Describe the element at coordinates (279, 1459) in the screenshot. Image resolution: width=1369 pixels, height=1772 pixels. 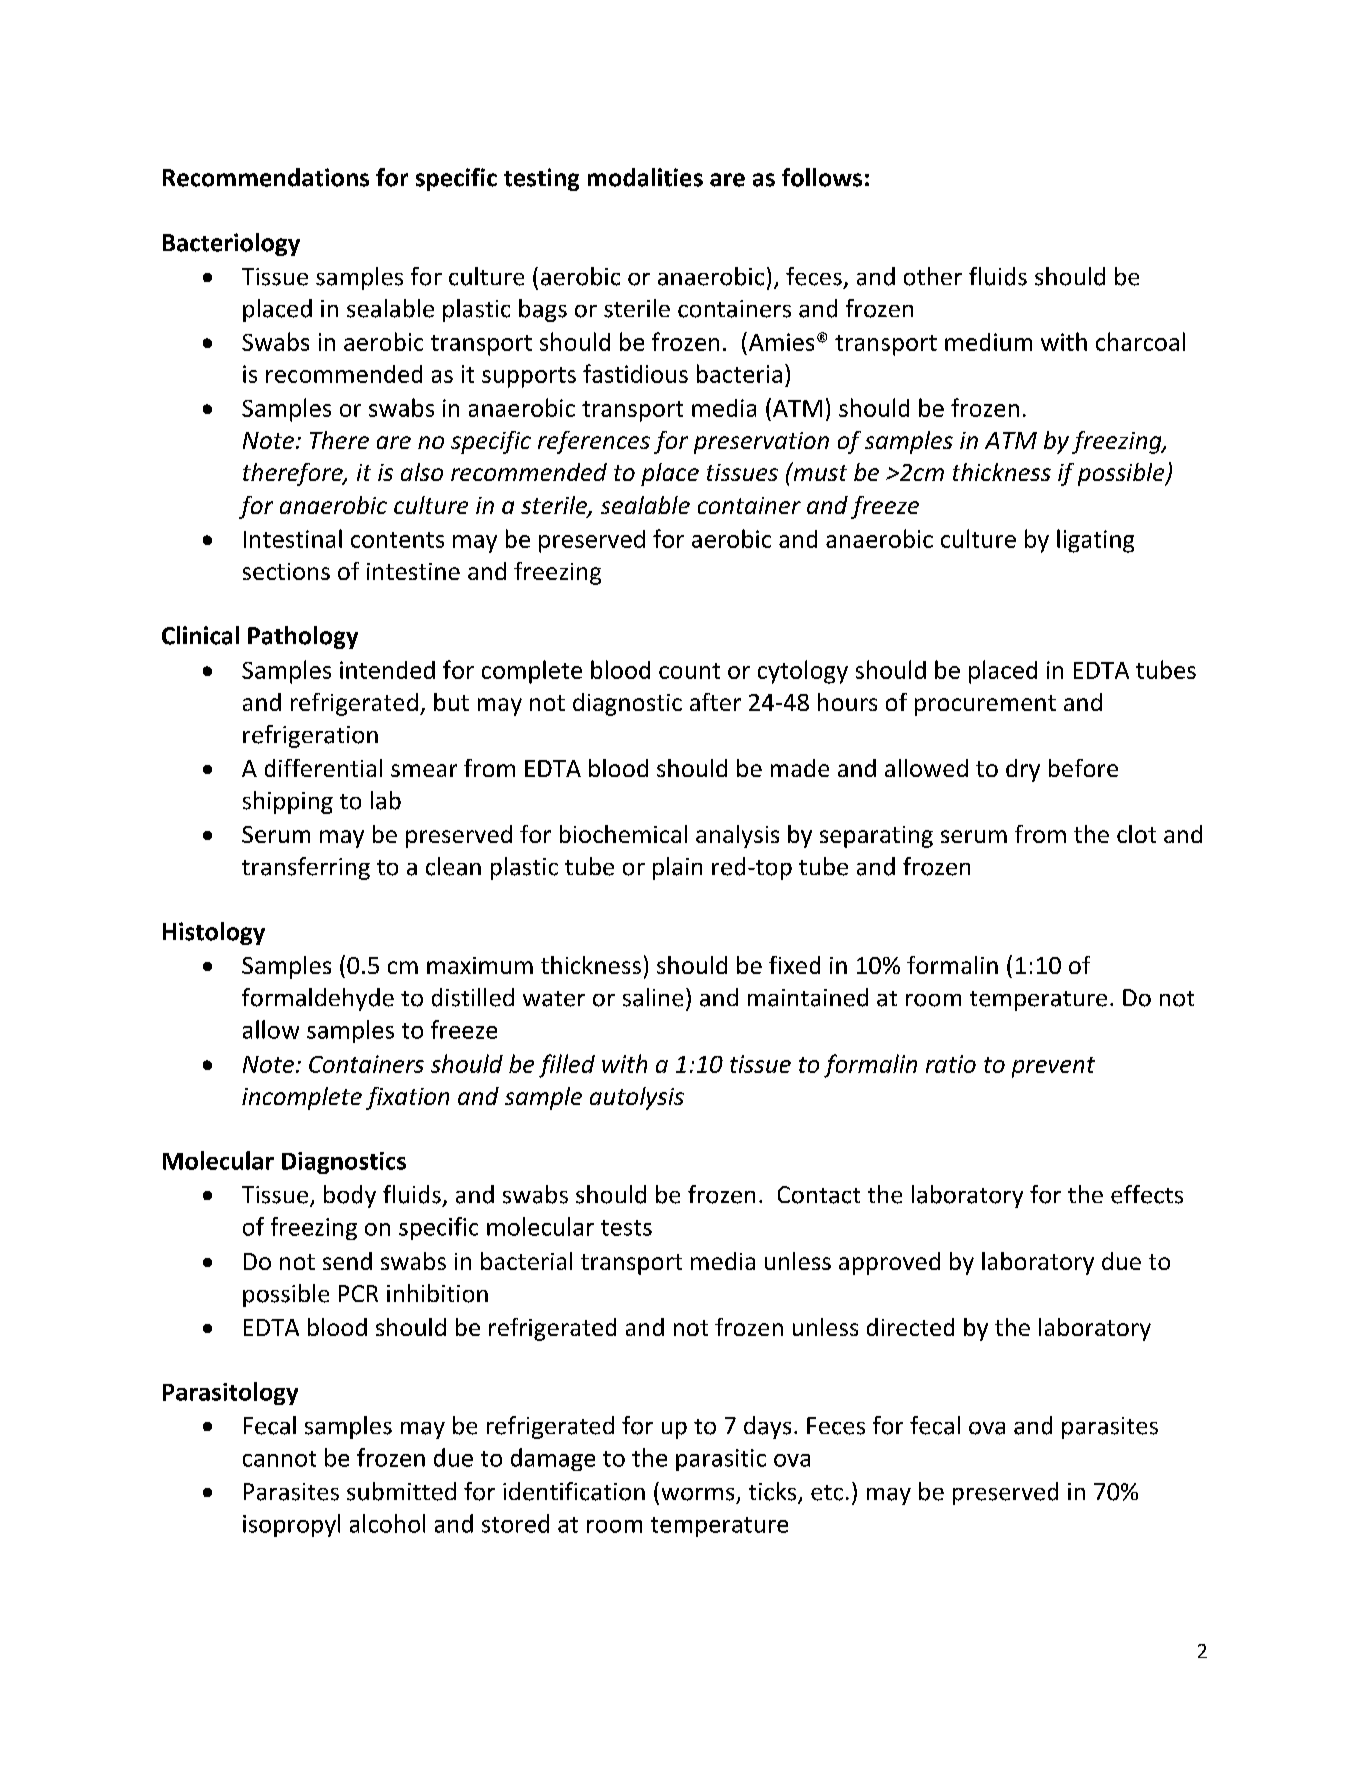
I see `cannot` at that location.
